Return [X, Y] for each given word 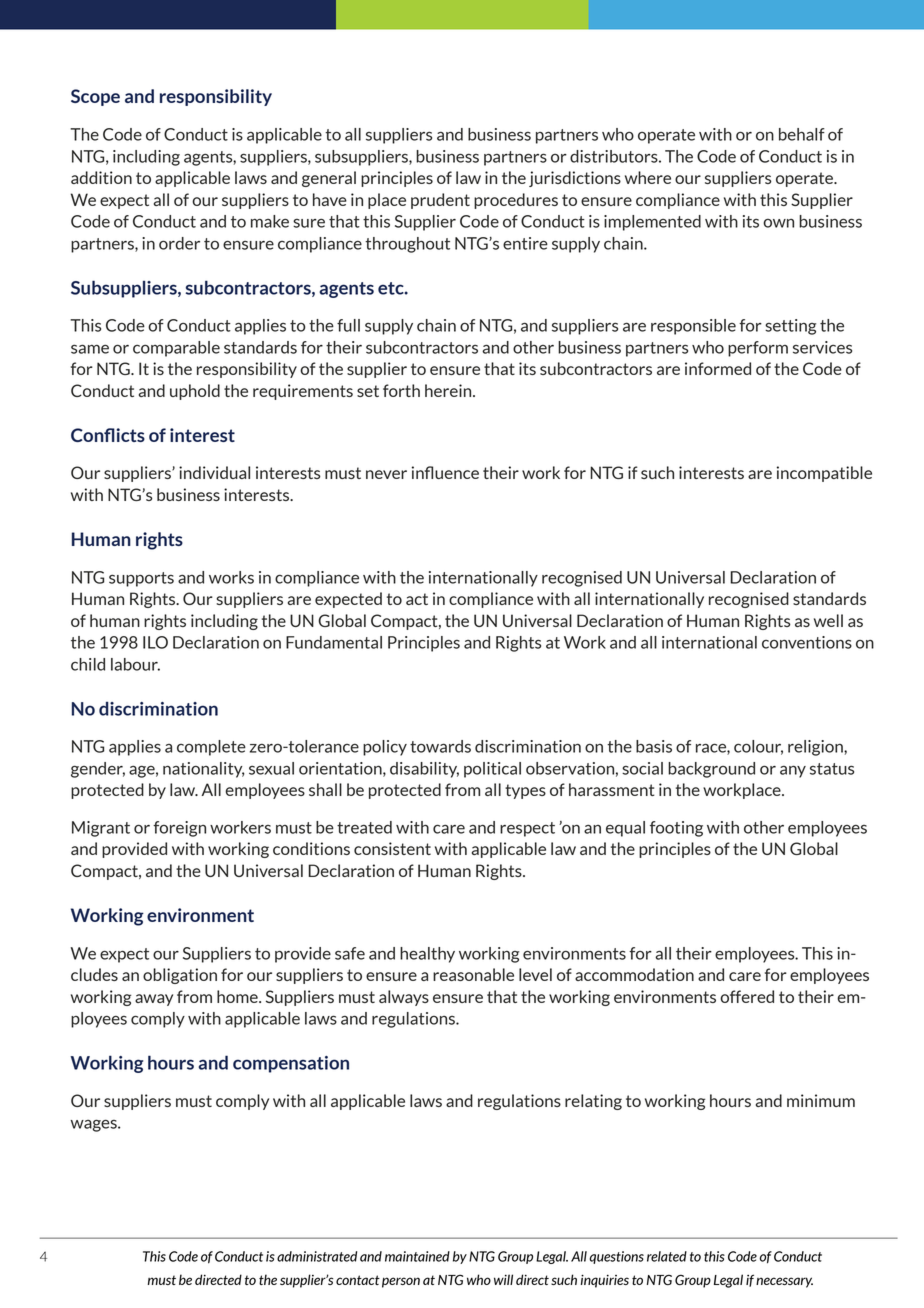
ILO [155, 642]
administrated [317, 1256]
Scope [95, 97]
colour [758, 747]
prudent [440, 201]
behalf [802, 134]
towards [440, 746]
